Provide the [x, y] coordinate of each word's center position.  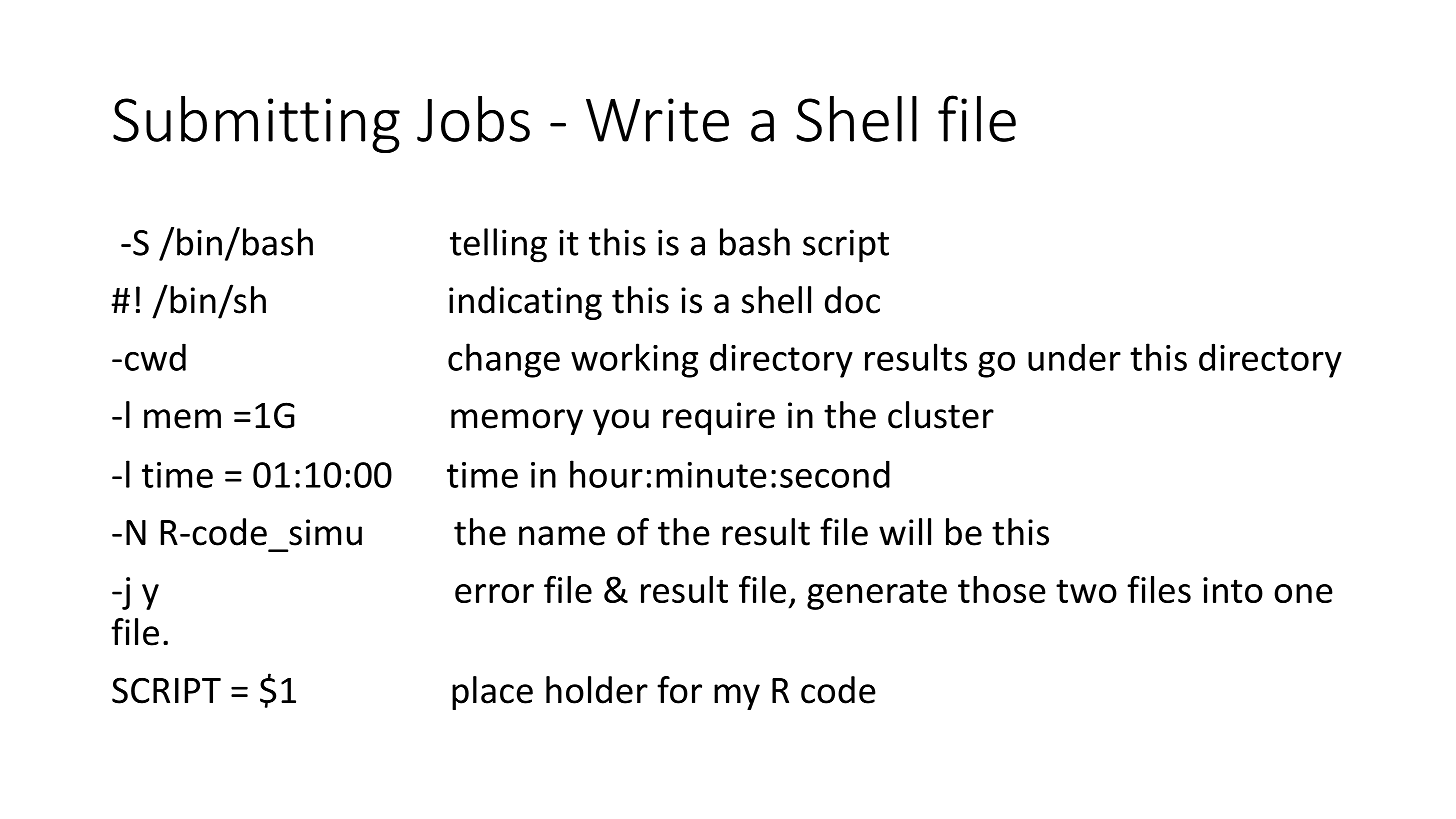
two [1086, 591]
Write [657, 120]
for [679, 690]
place [492, 693]
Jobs [473, 119]
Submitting [256, 124]
